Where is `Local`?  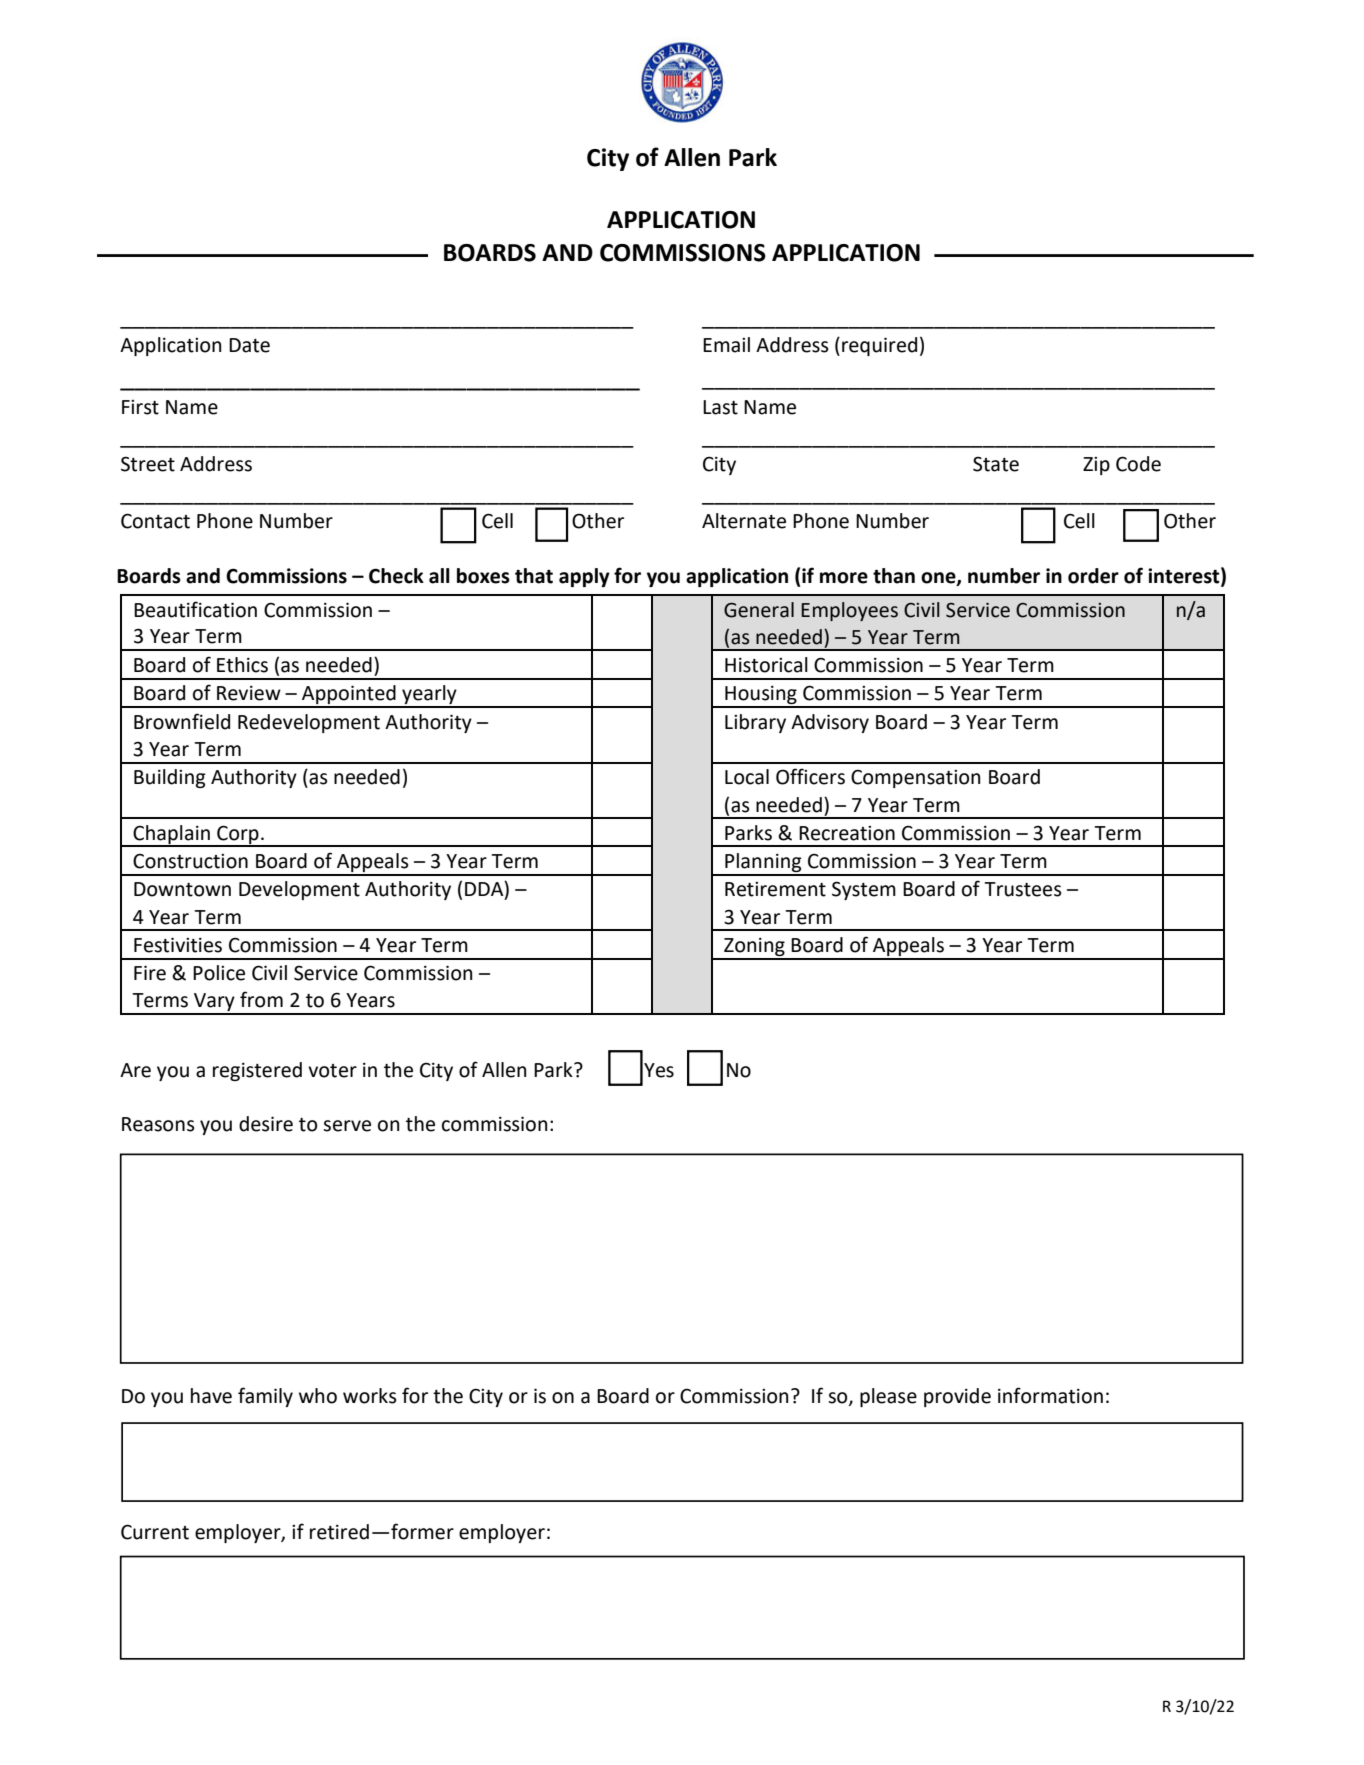 Local is located at coordinates (747, 777).
